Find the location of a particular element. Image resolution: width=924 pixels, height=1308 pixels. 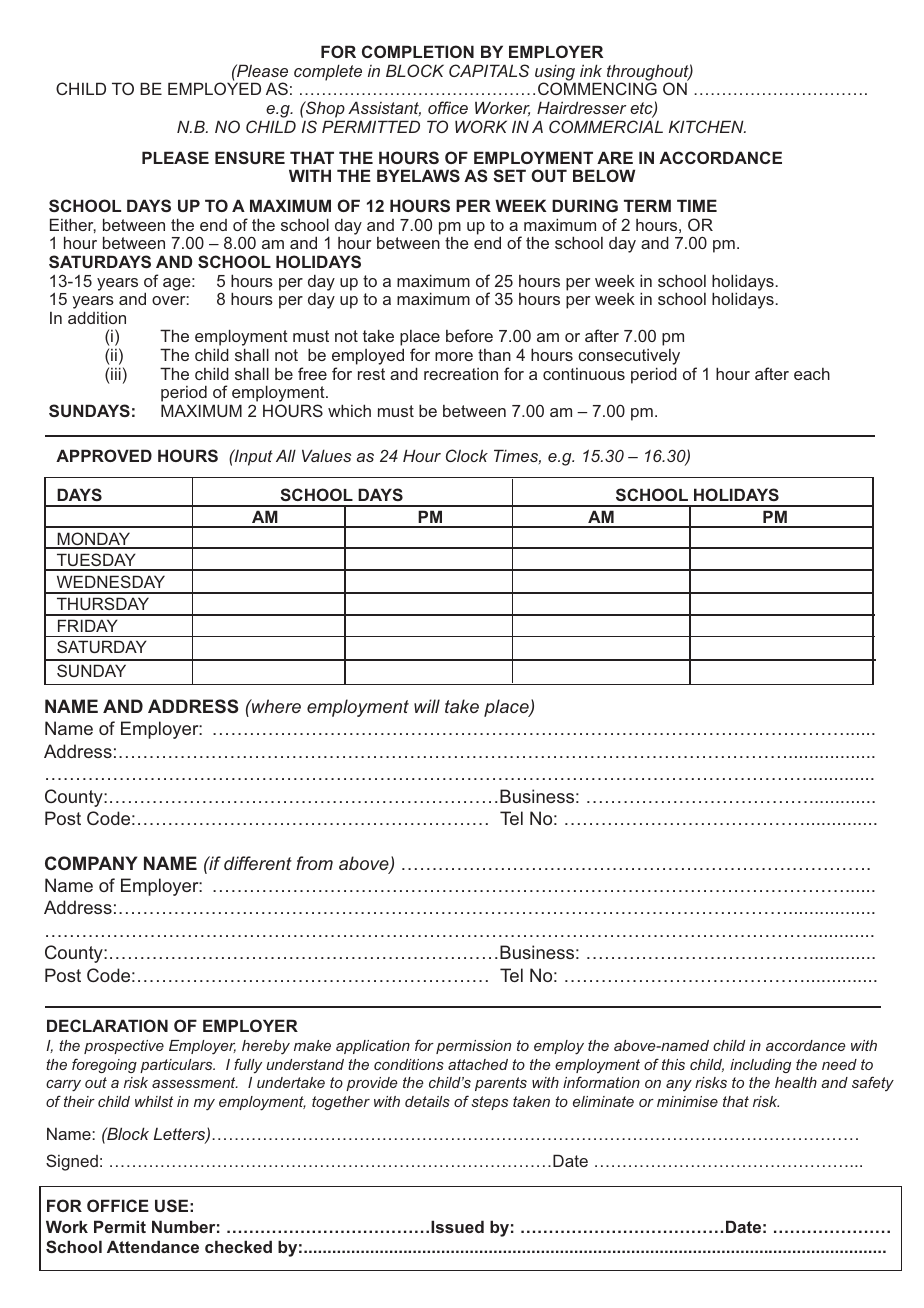

Issued is located at coordinates (457, 1226).
